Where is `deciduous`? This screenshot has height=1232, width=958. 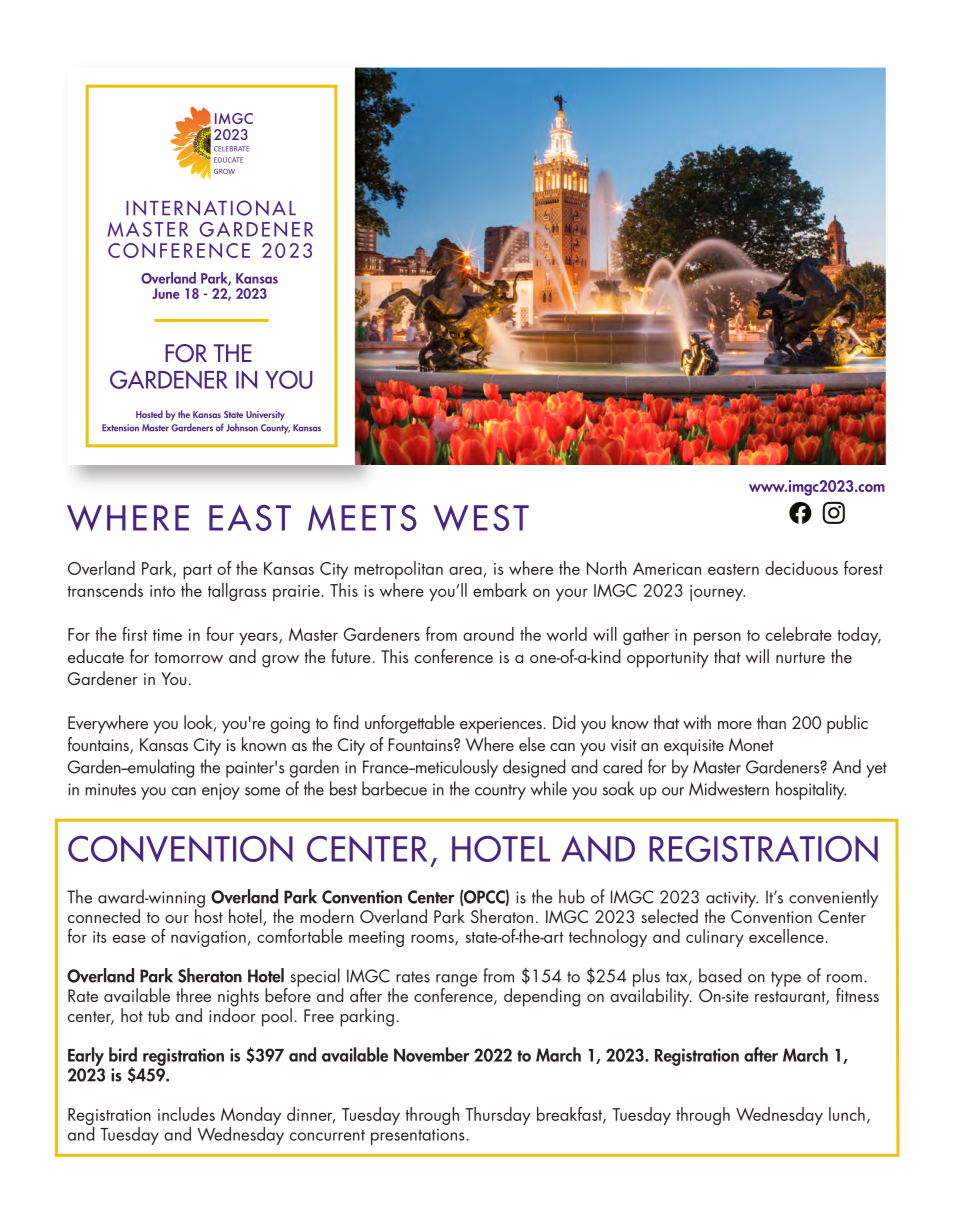
deciduous is located at coordinates (801, 568).
